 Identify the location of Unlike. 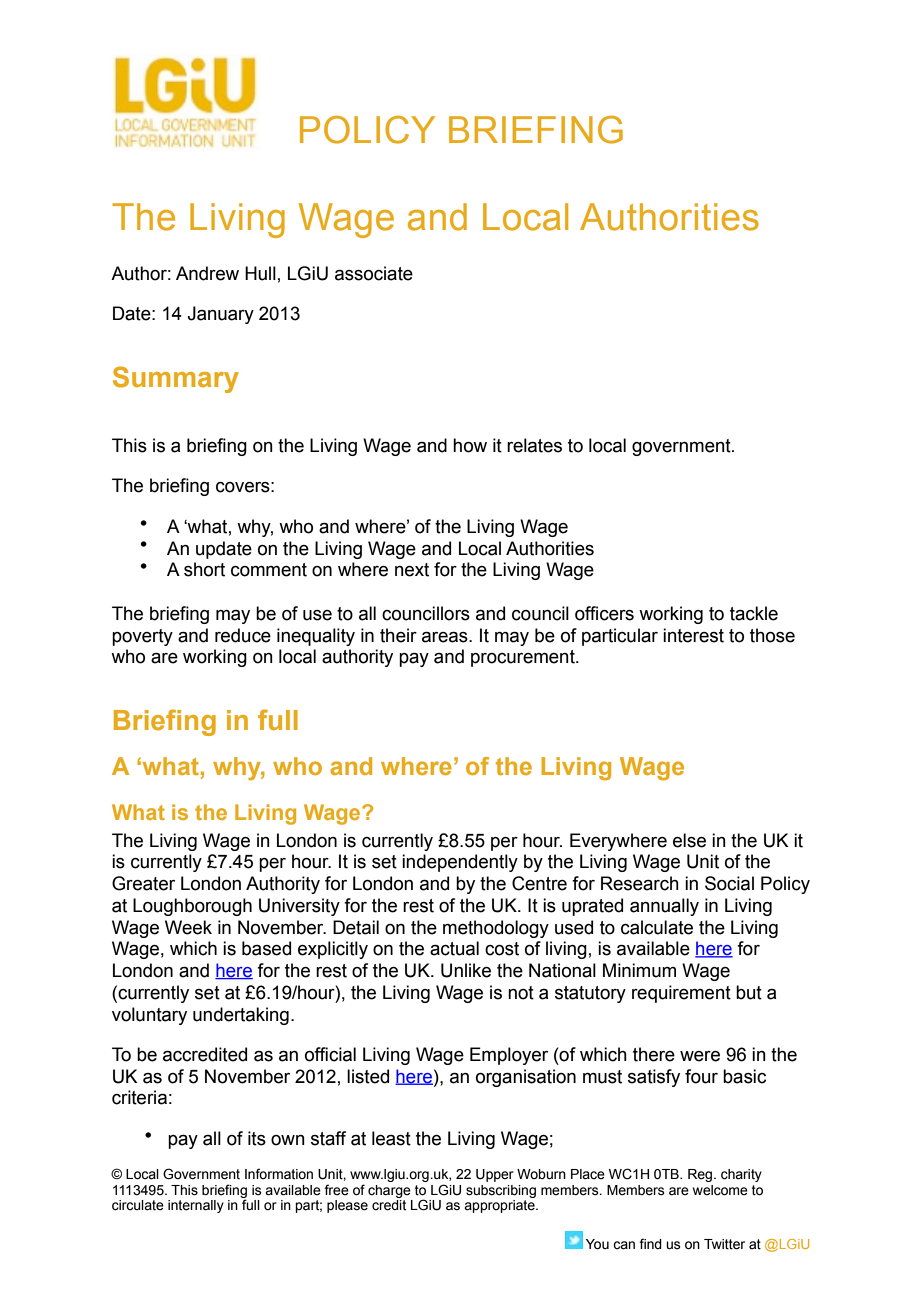
(466, 970).
